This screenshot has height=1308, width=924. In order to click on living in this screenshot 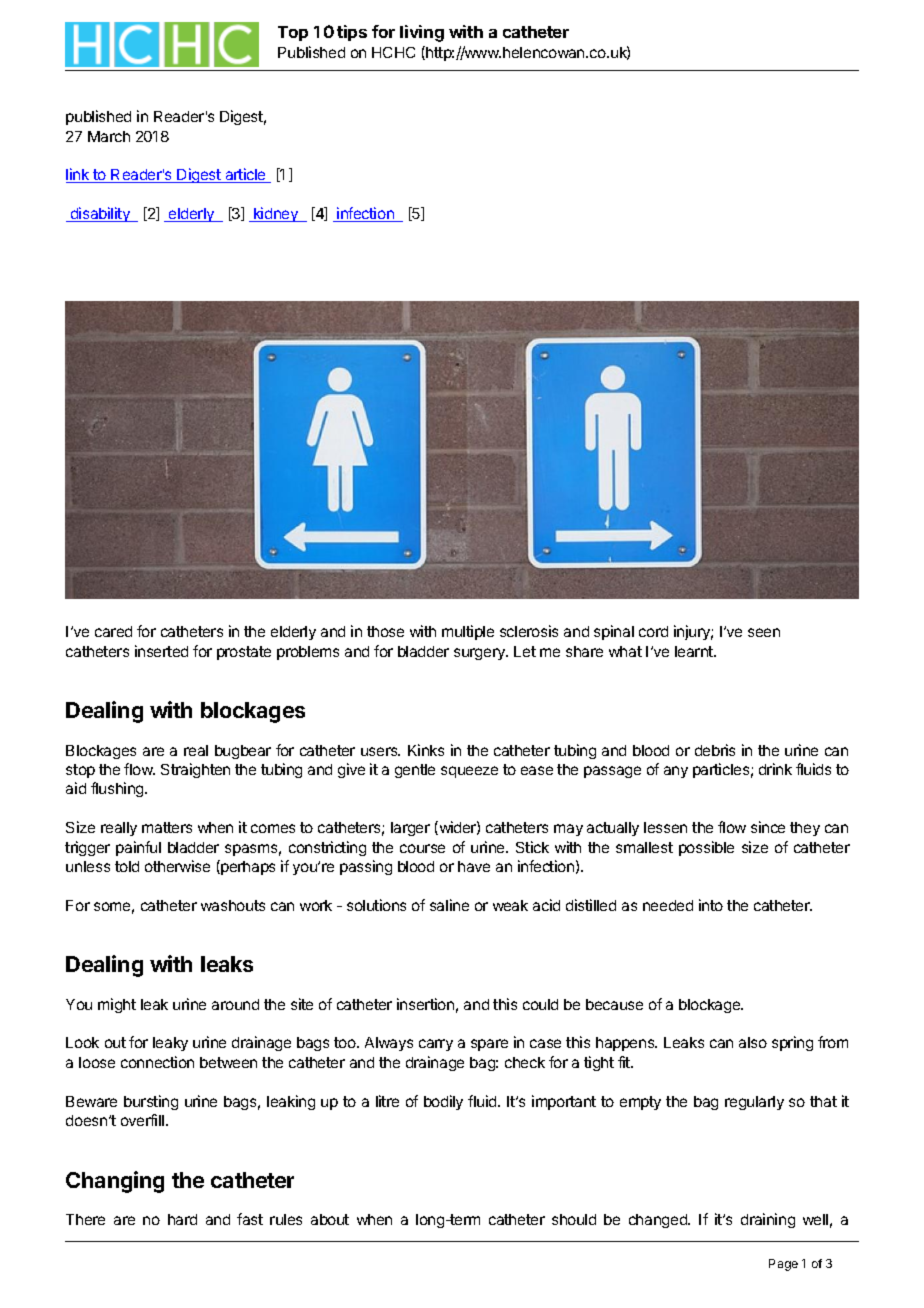, I will do `click(422, 33)`.
